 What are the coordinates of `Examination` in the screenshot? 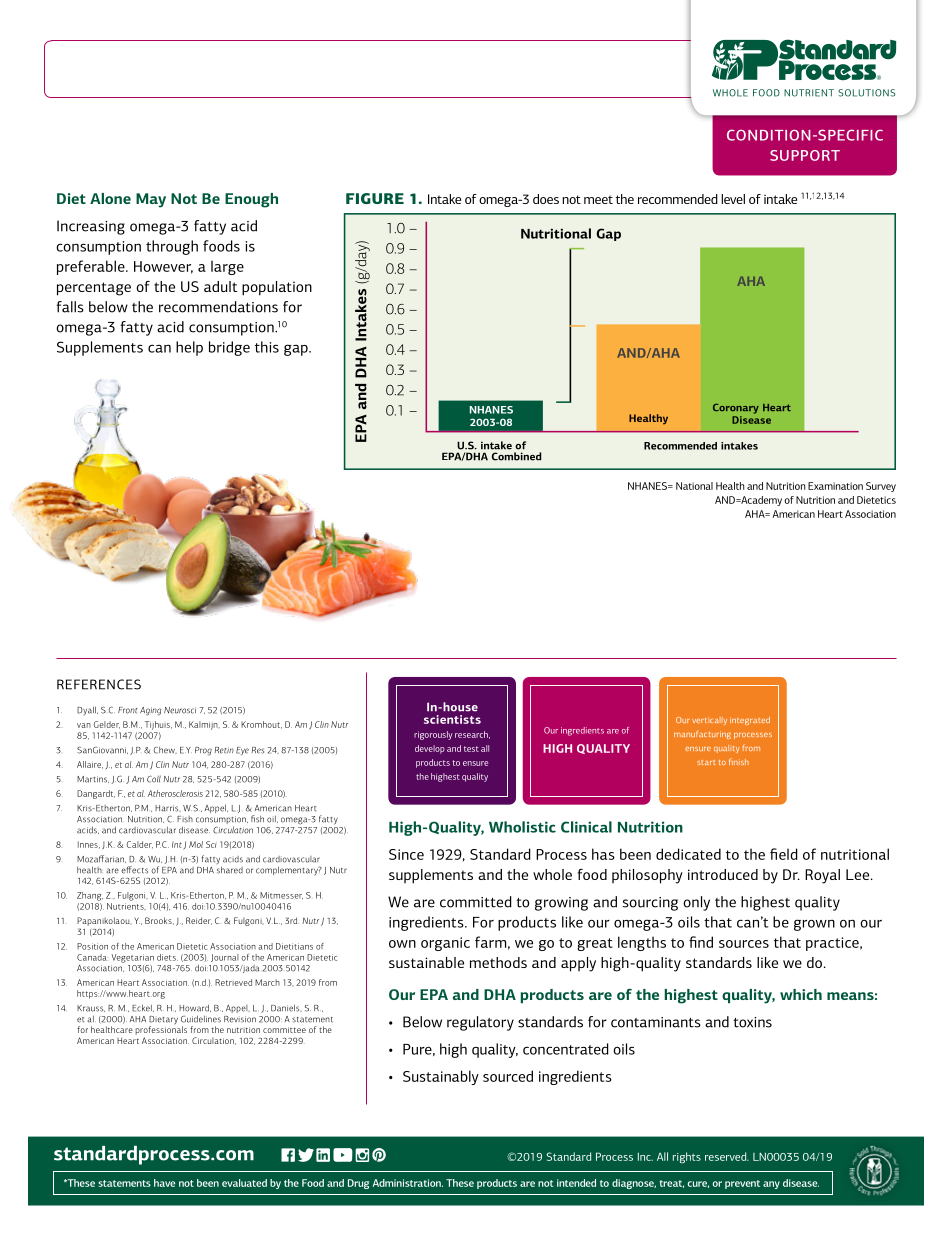 It's located at (835, 486).
